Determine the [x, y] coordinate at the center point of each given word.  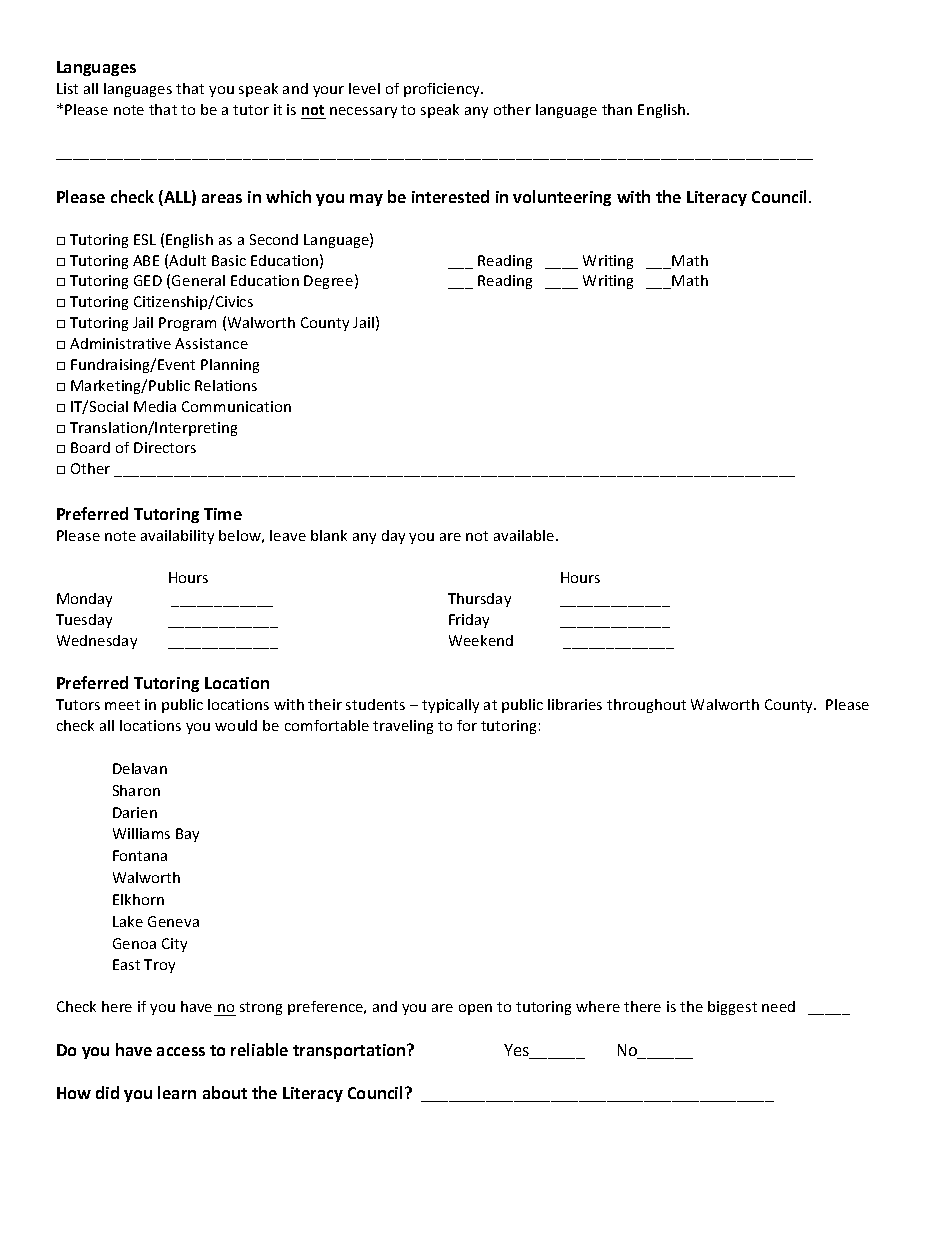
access [181, 1051]
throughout [646, 706]
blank [329, 535]
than [617, 109]
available [525, 535]
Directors [165, 447]
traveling [403, 727]
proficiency [443, 90]
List [67, 88]
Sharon [136, 790]
